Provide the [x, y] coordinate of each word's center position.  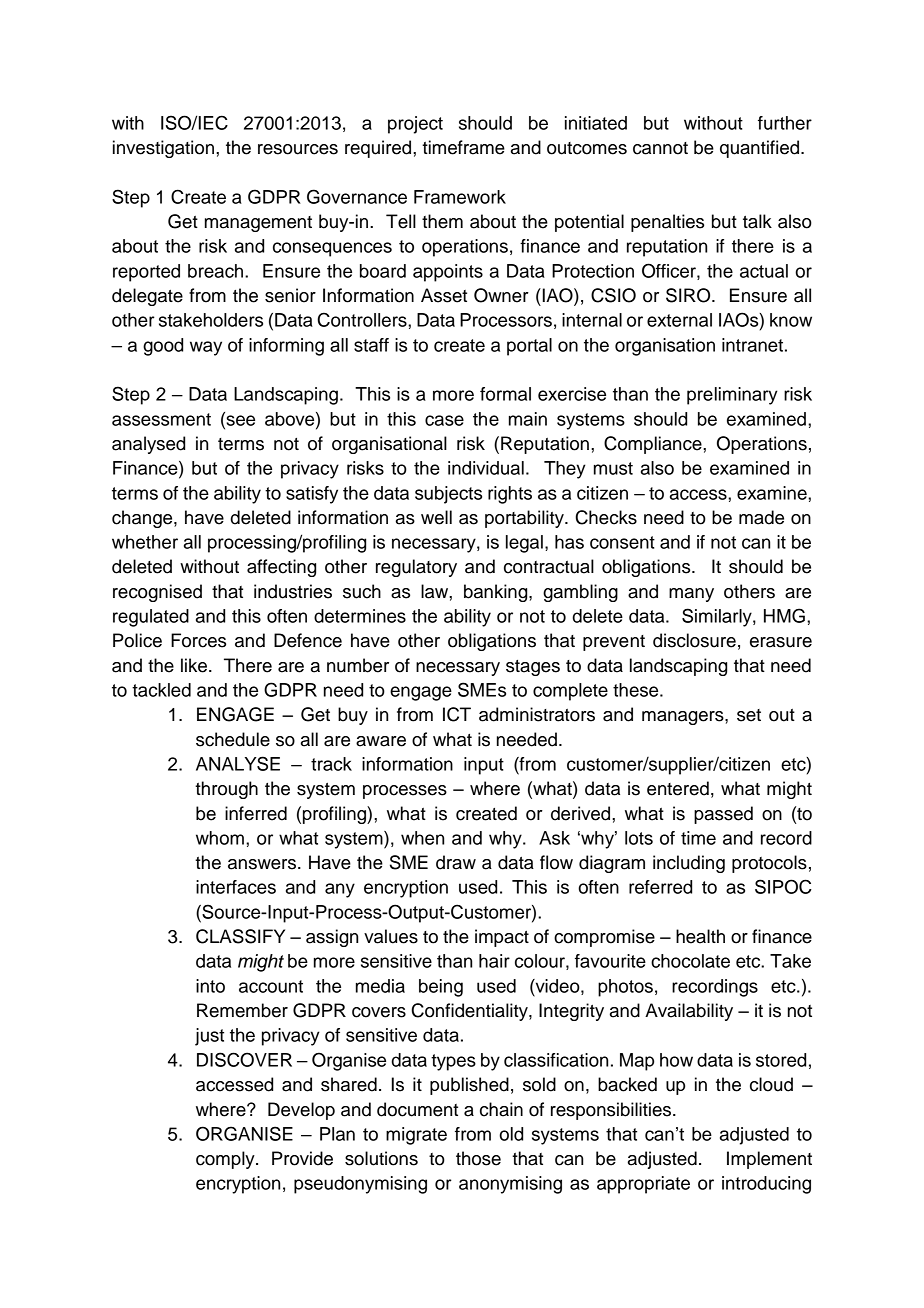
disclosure [694, 640]
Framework [460, 197]
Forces [198, 640]
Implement [769, 1160]
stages [533, 668]
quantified [759, 149]
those [478, 1158]
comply [226, 1160]
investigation [163, 149]
